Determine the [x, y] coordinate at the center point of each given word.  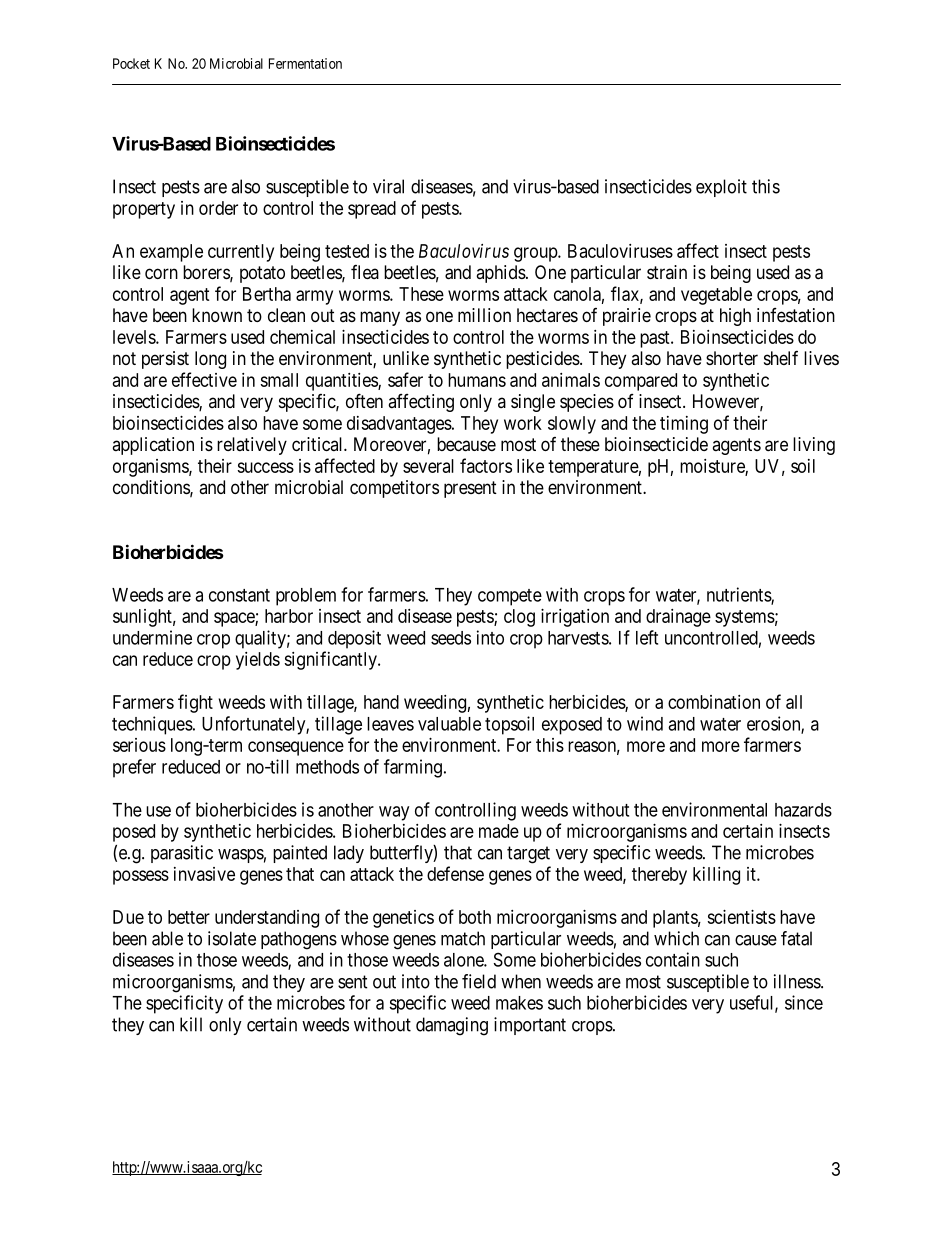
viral [388, 186]
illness [798, 981]
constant [239, 595]
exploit [721, 188]
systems [745, 618]
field [479, 981]
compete [510, 597]
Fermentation [305, 63]
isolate [232, 938]
